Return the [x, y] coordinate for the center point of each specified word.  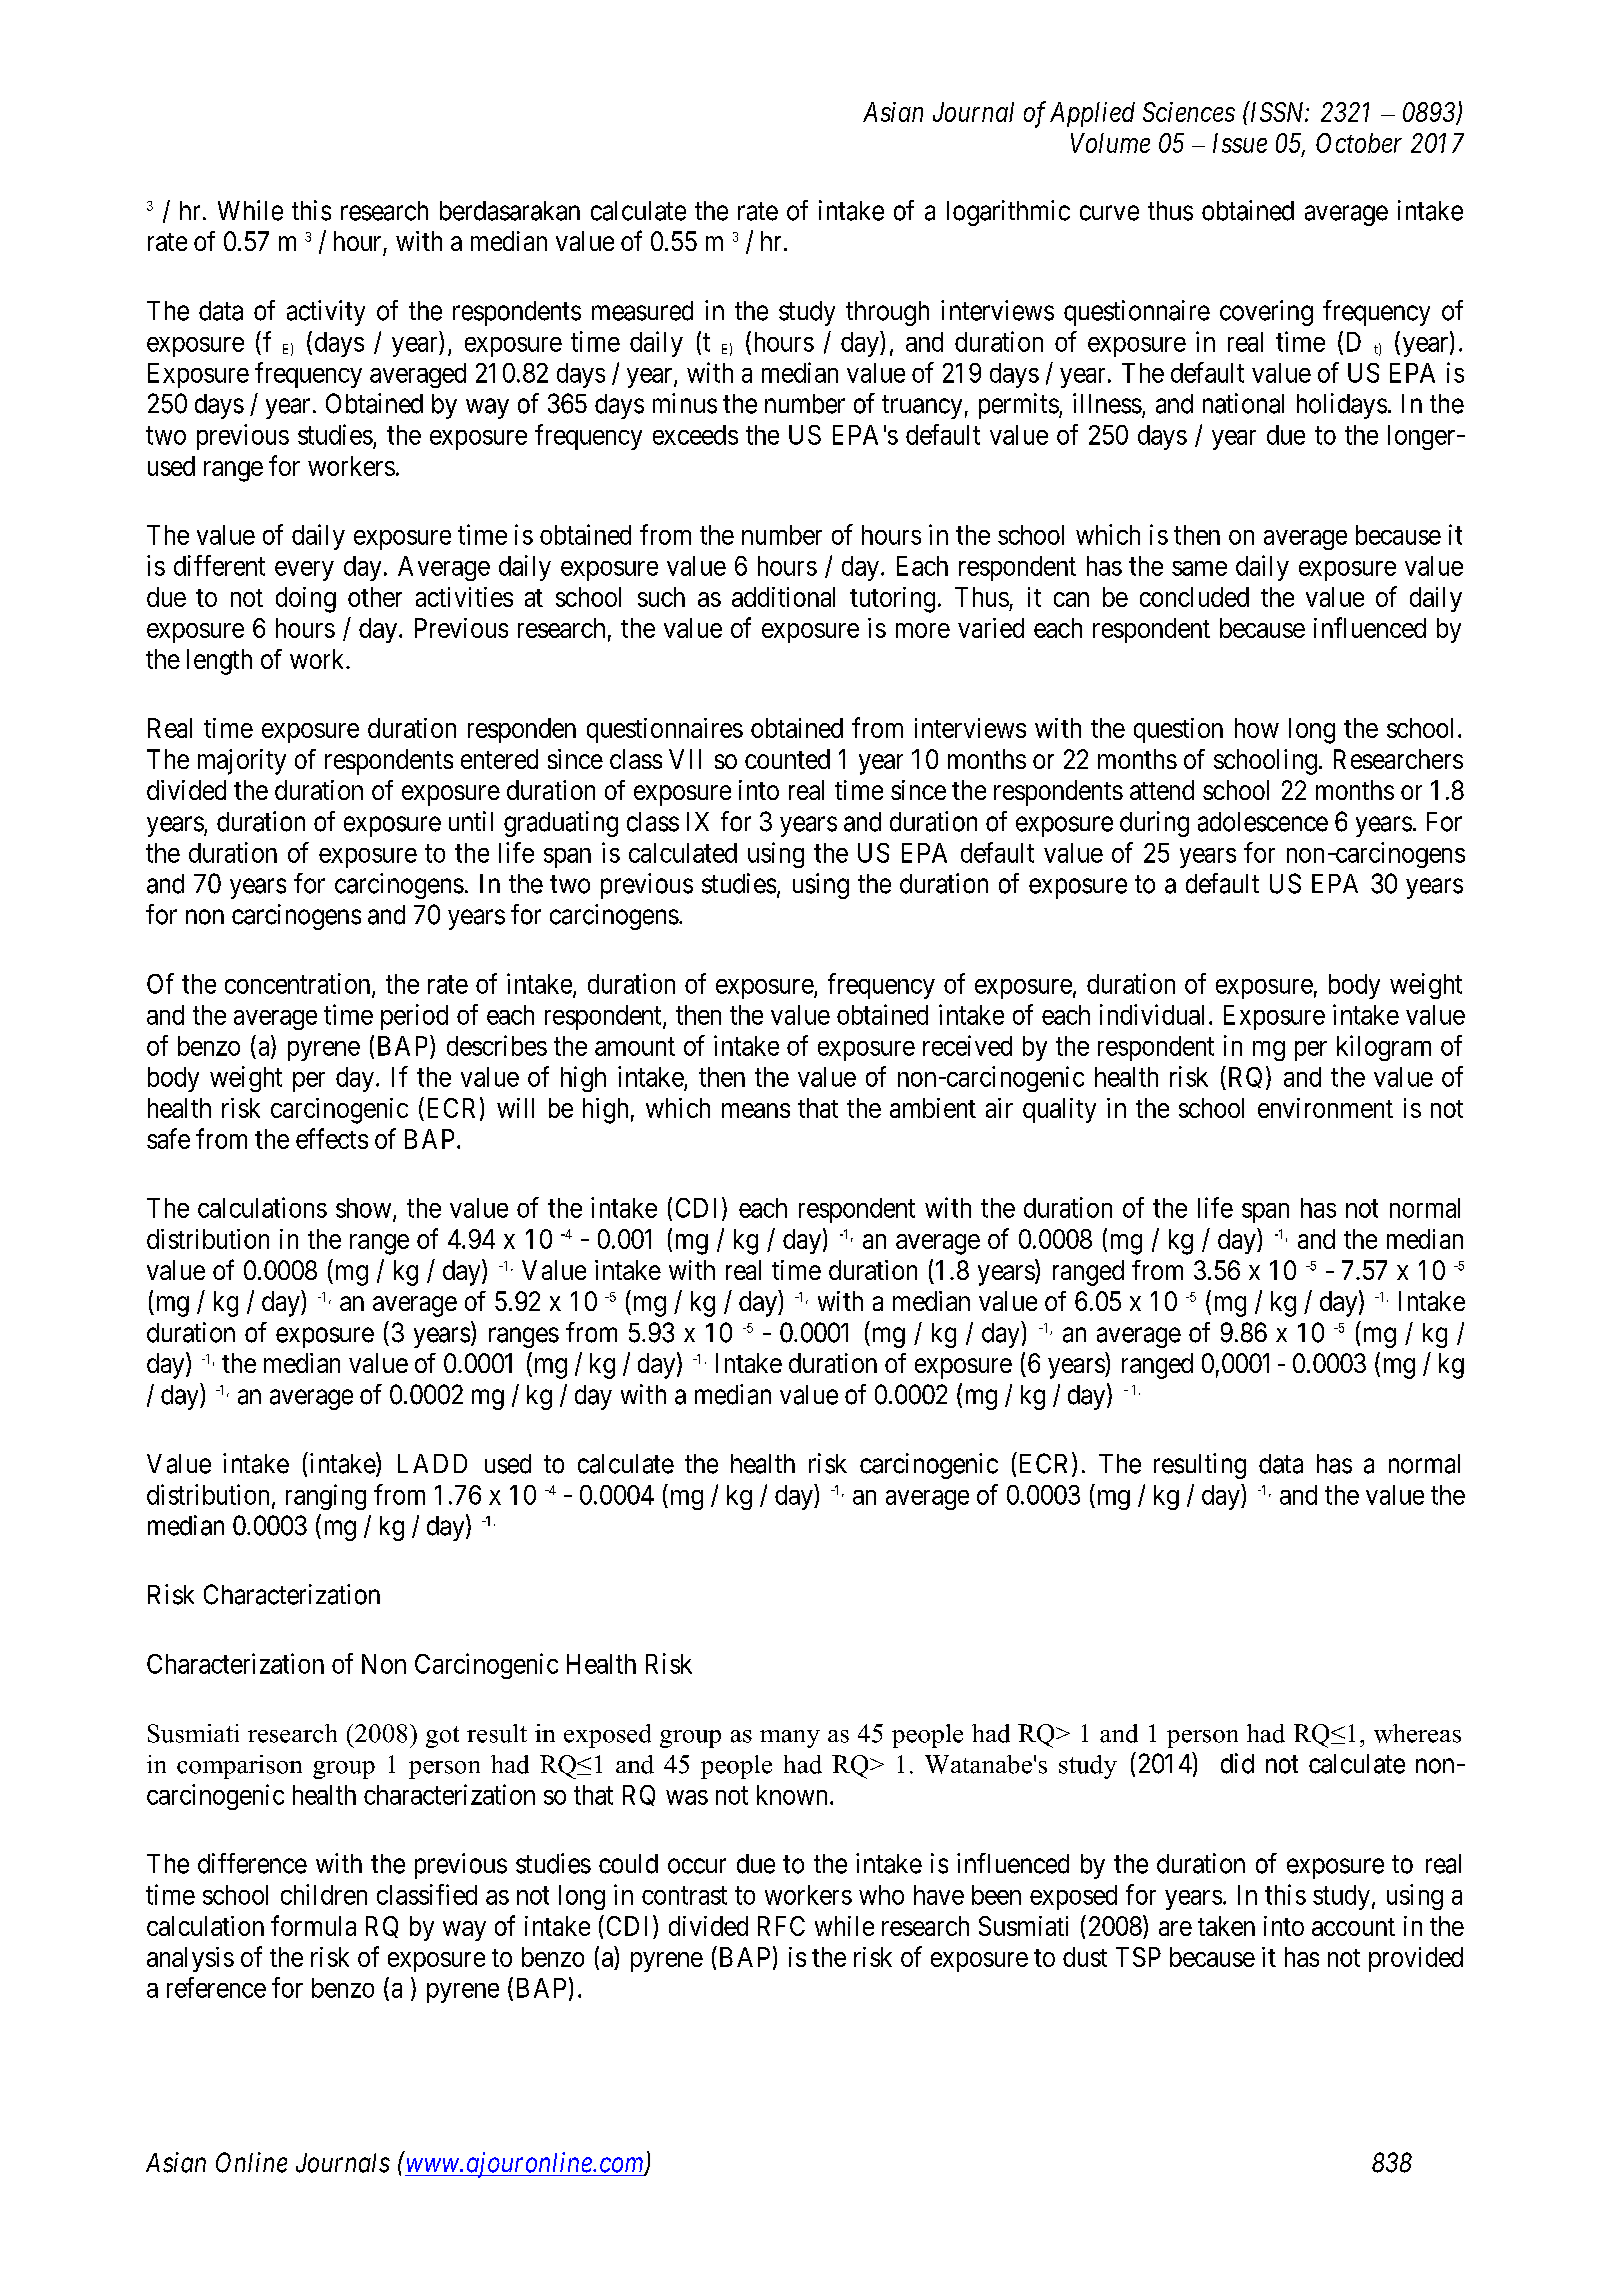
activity [326, 313]
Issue [1240, 143]
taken [1226, 1926]
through [887, 313]
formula [313, 1925]
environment [1325, 1108]
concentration [299, 984]
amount [635, 1046]
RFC [781, 1926]
